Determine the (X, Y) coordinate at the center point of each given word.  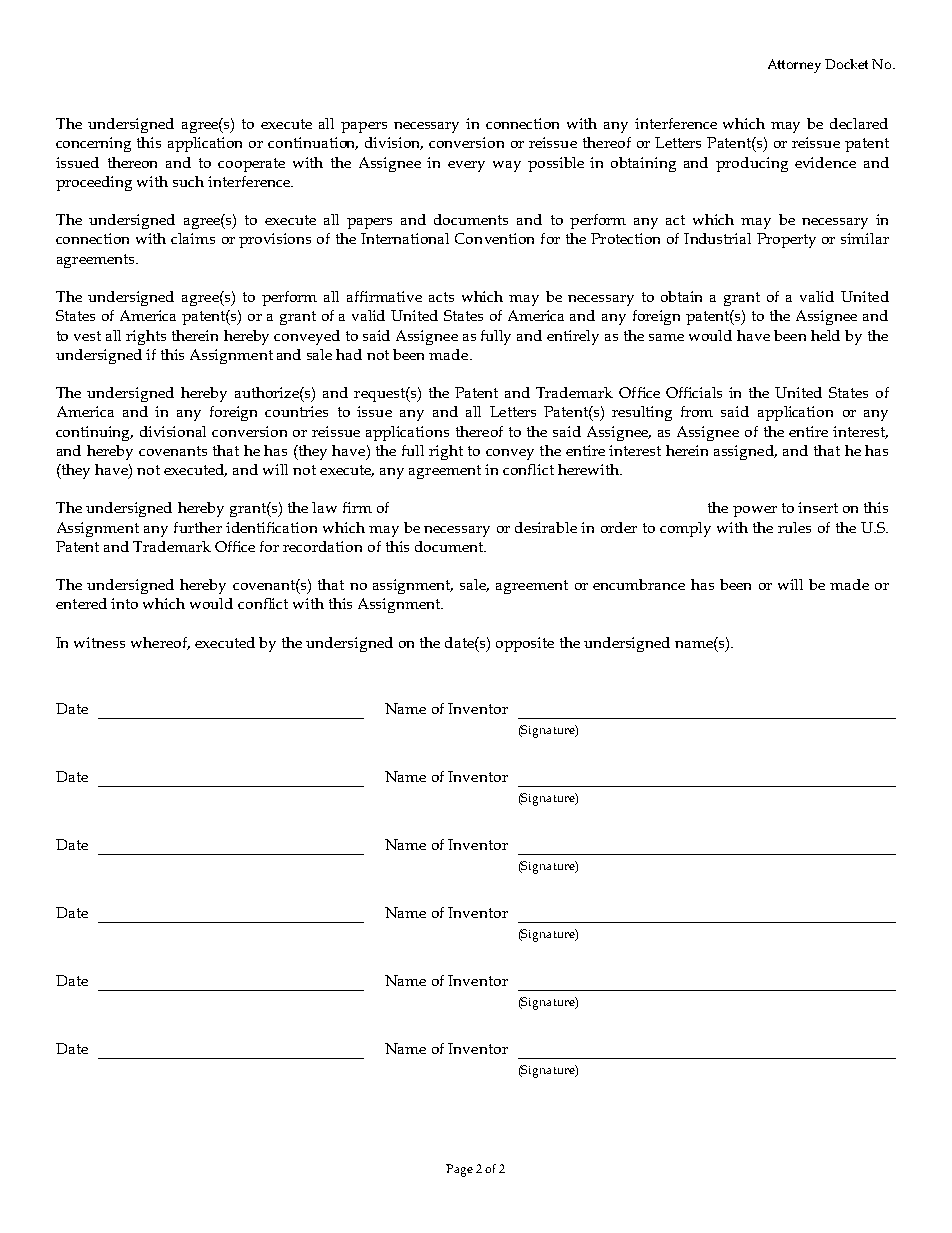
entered (81, 603)
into (124, 603)
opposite (525, 644)
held (825, 335)
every (466, 166)
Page (459, 1170)
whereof (160, 643)
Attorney (794, 66)
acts (441, 297)
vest (87, 336)
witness (99, 642)
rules (794, 527)
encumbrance (639, 584)
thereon (132, 162)
